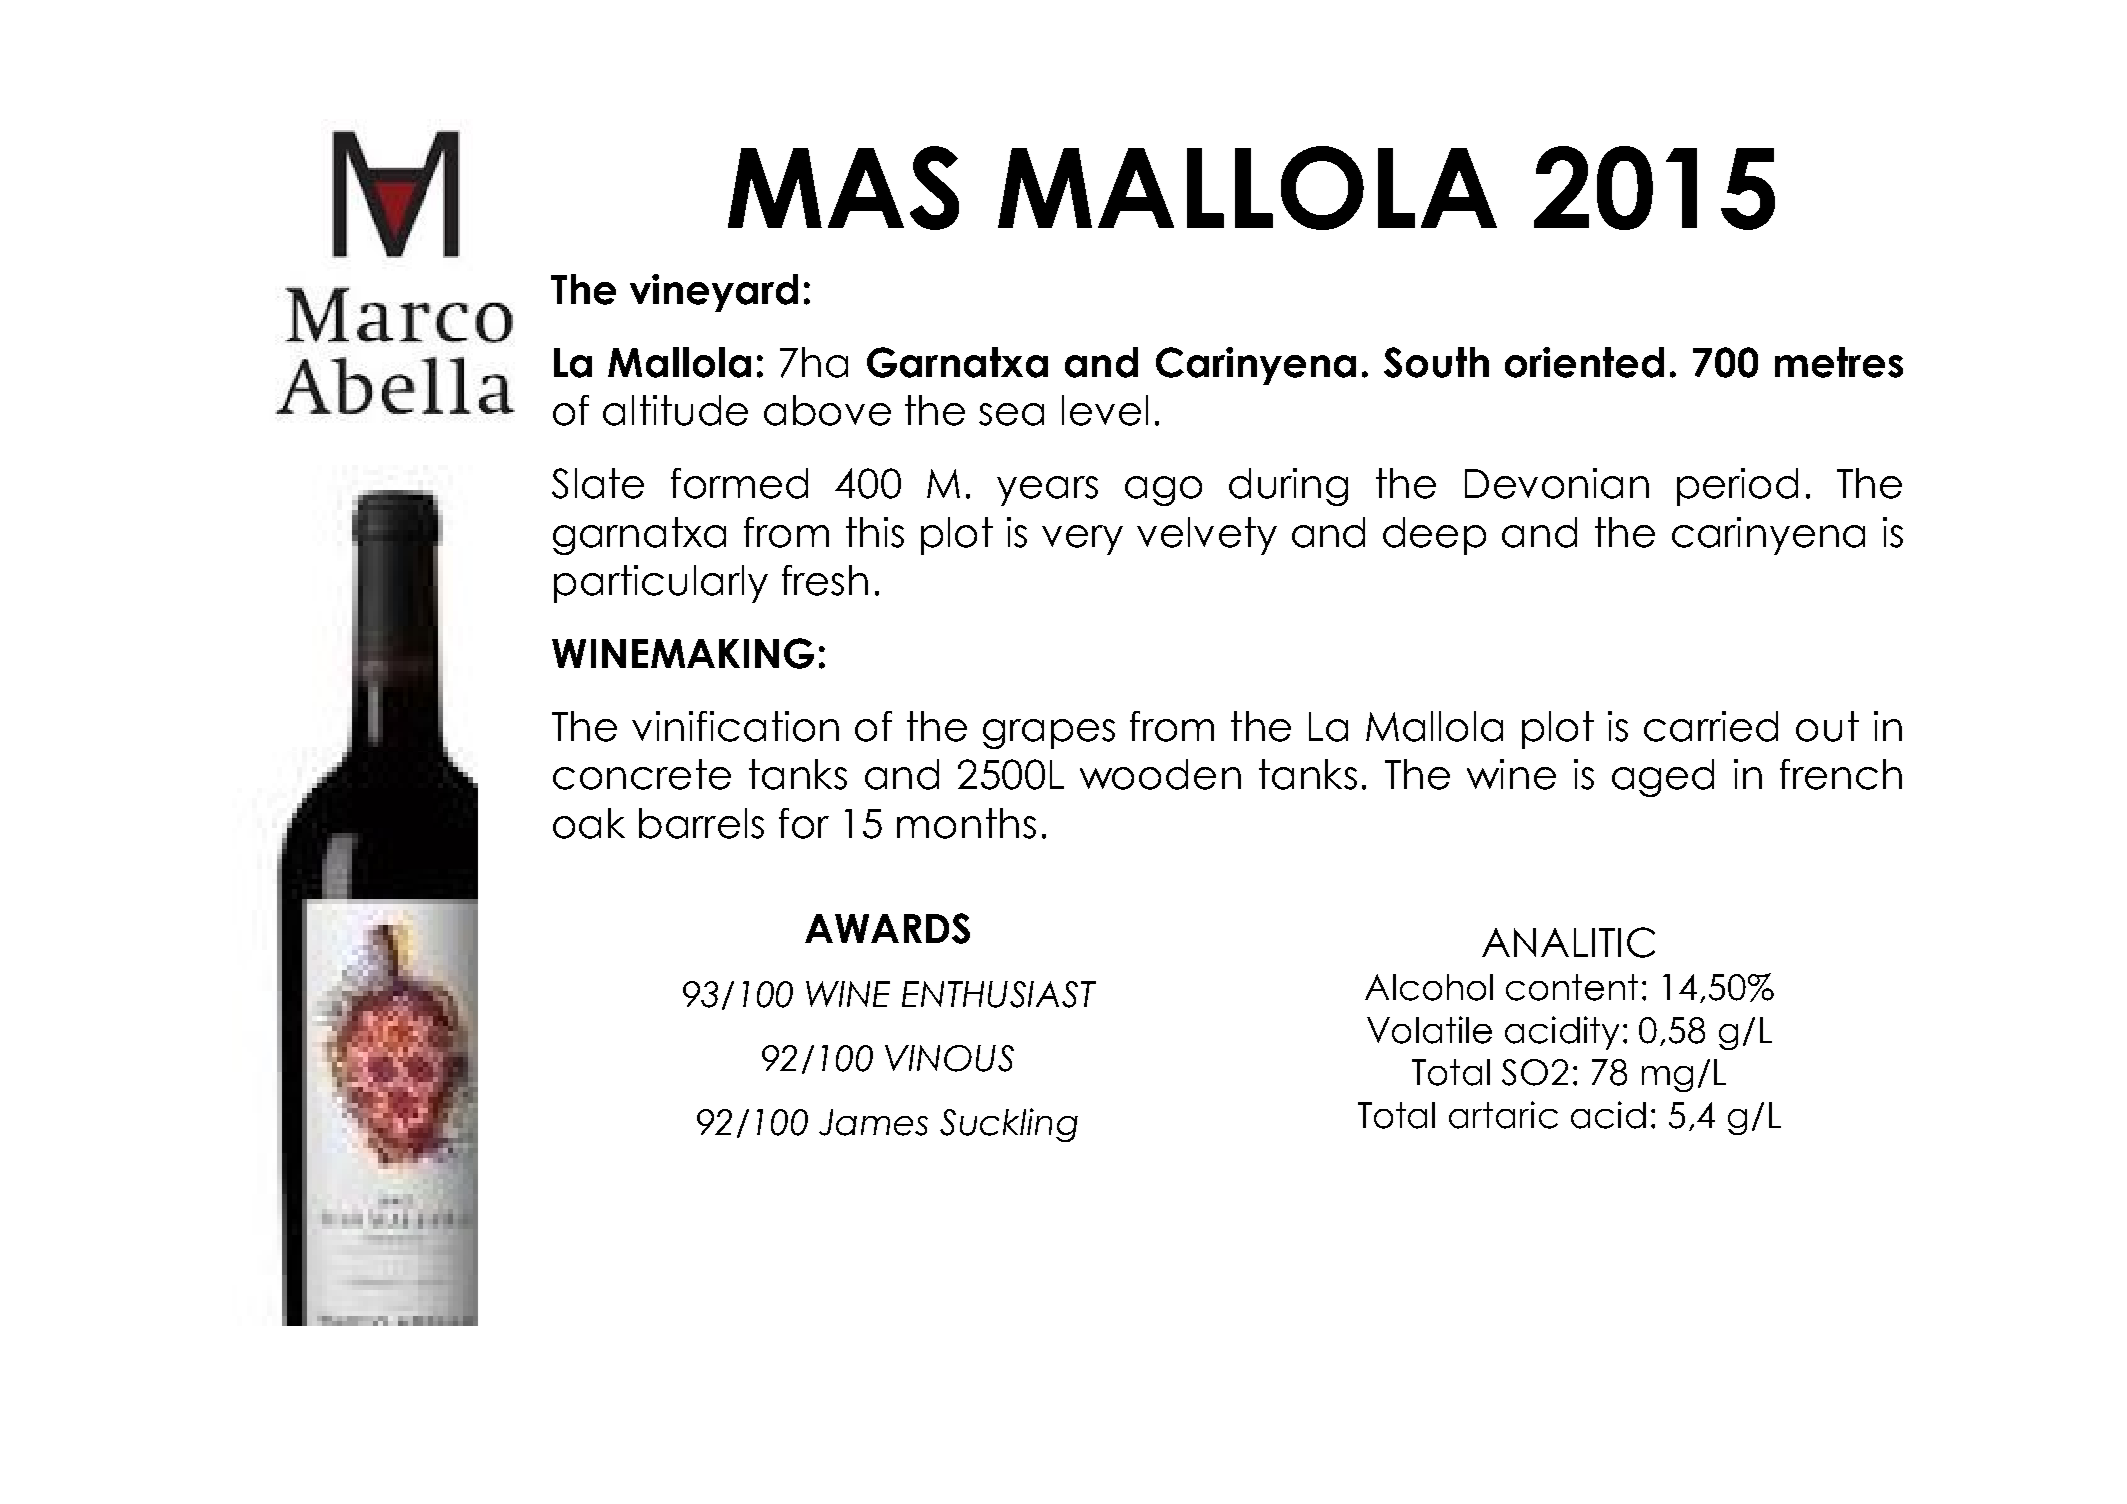 The height and width of the image is (1504, 2127). What do you see at coordinates (1436, 362) in the image?
I see `South` at bounding box center [1436, 362].
